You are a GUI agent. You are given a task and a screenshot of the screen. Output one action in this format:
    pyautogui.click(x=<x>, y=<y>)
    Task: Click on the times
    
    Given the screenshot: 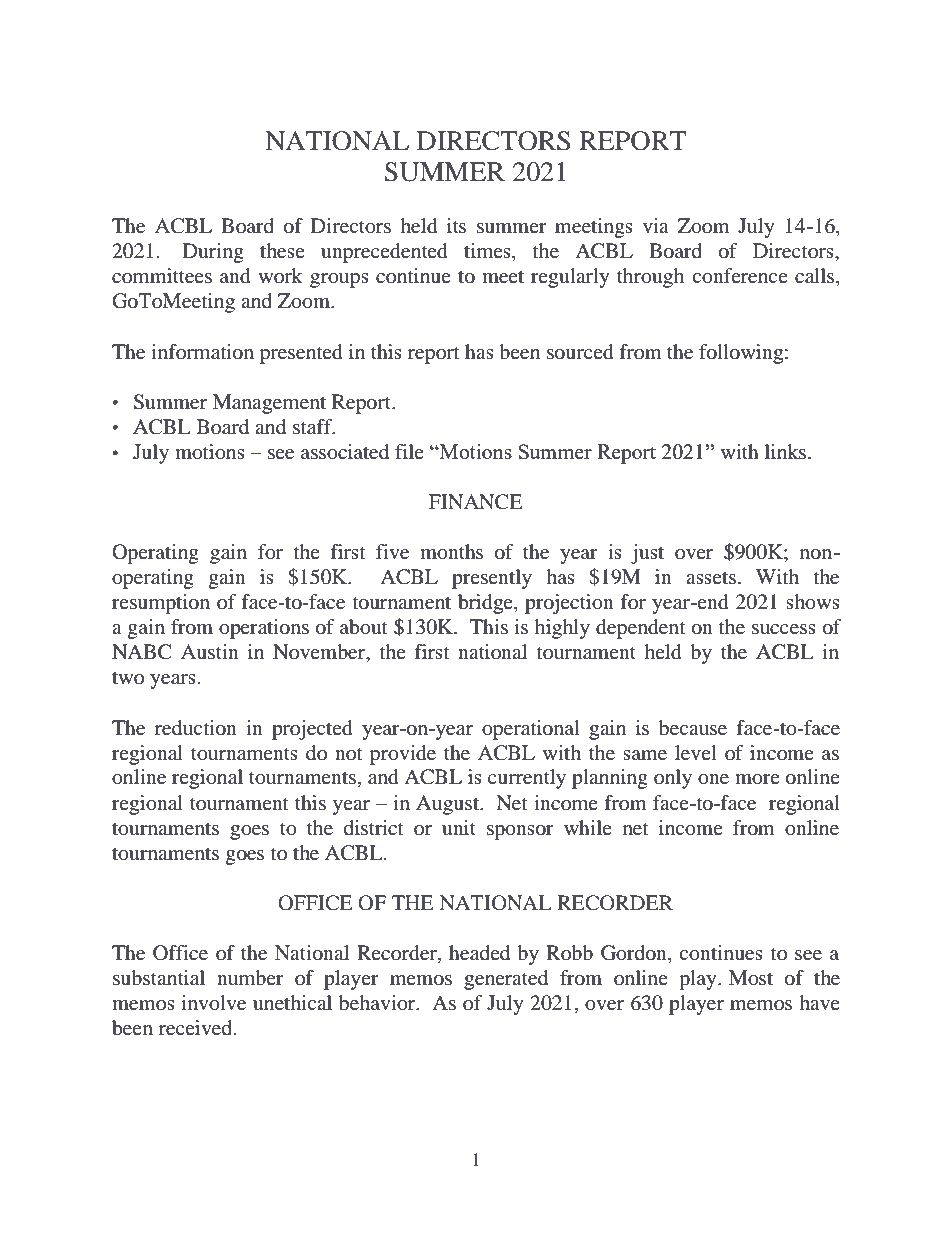 What is the action you would take?
    pyautogui.click(x=488, y=252)
